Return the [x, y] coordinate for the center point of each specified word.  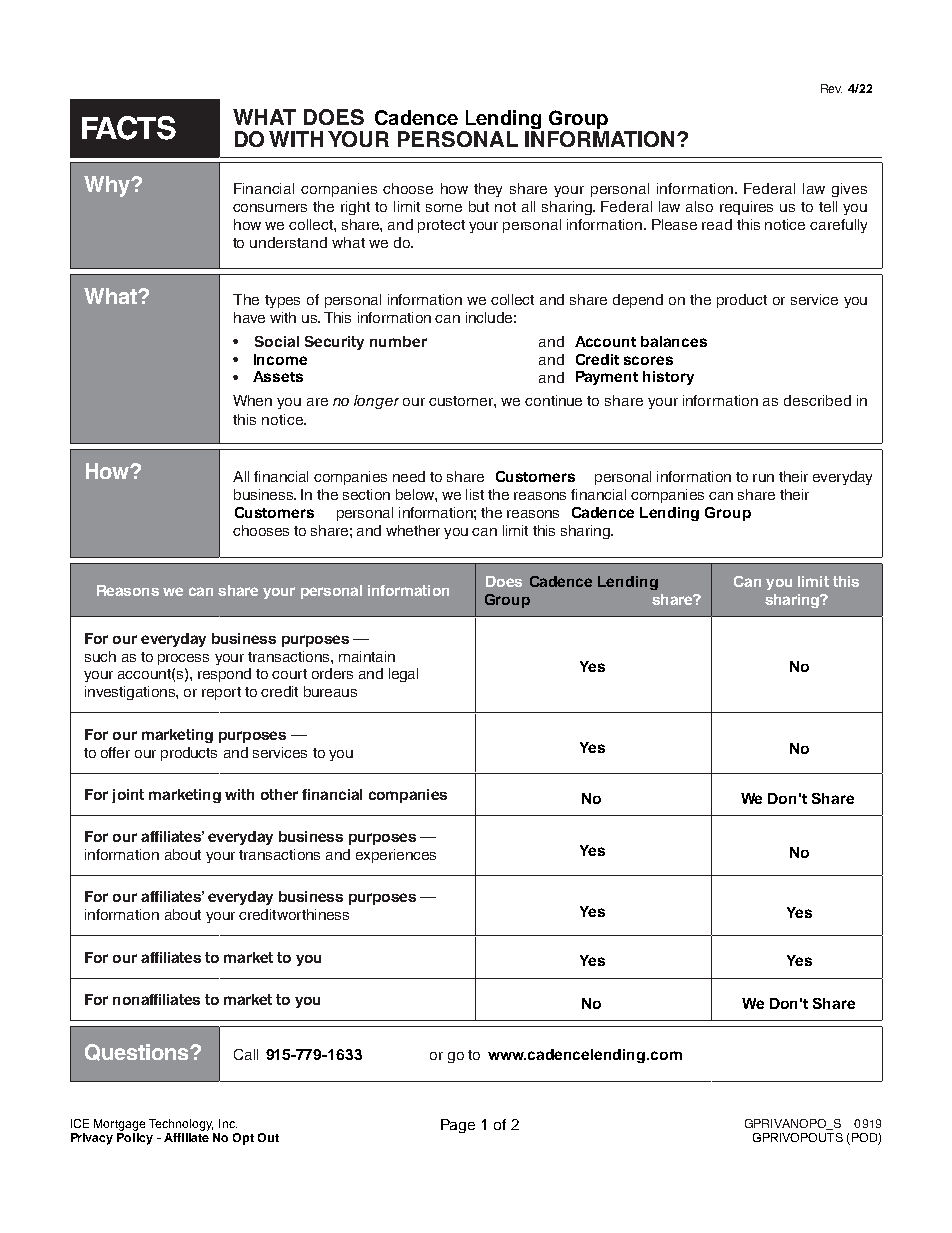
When [252, 400]
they [488, 190]
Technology [181, 1125]
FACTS [129, 128]
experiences [396, 856]
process [183, 659]
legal [403, 675]
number [398, 341]
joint [128, 796]
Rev [831, 88]
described [817, 400]
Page [458, 1126]
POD [864, 1139]
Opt [243, 1139]
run [763, 478]
